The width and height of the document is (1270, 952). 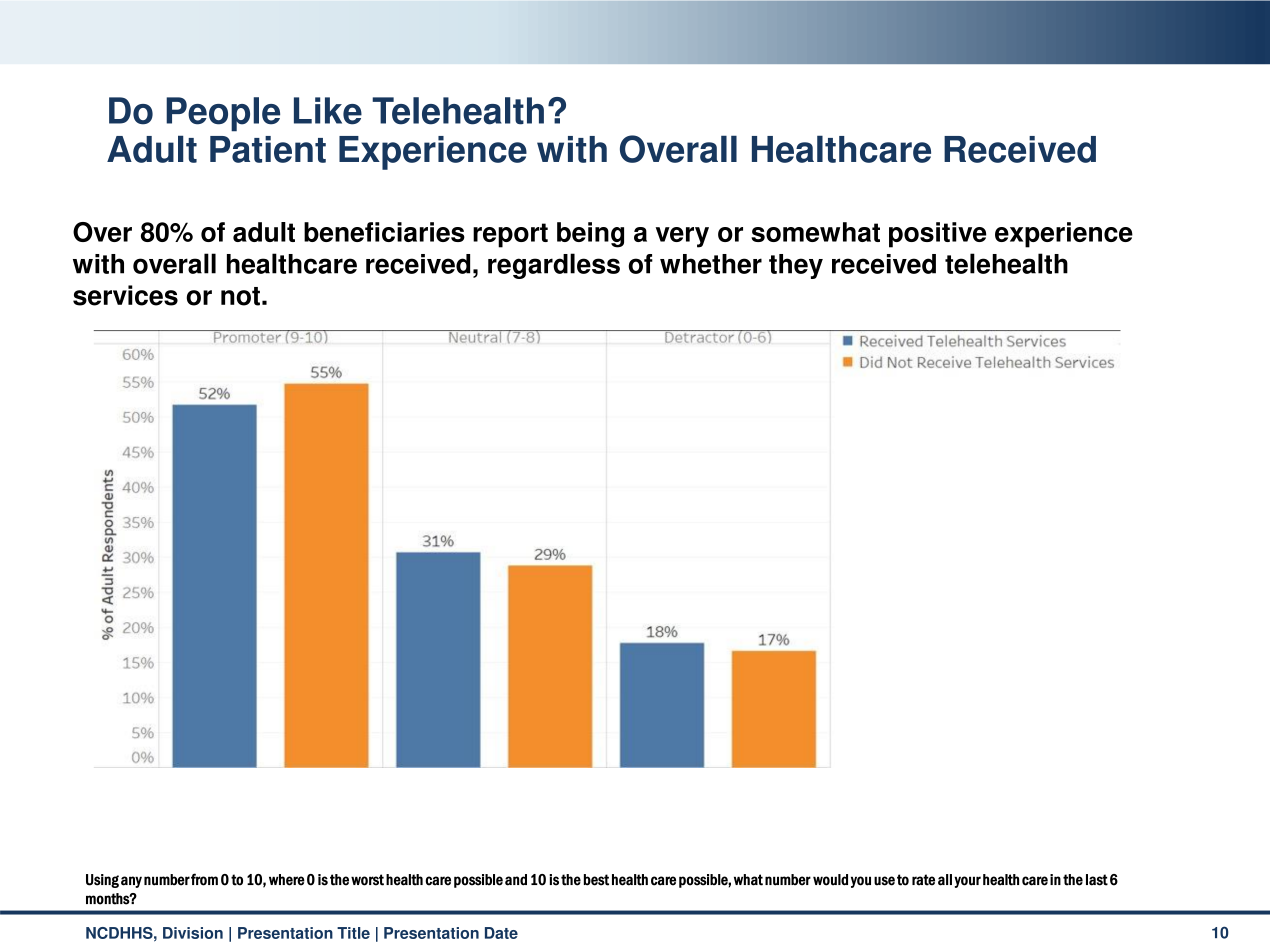 What do you see at coordinates (796, 266) in the document?
I see `they` at bounding box center [796, 266].
